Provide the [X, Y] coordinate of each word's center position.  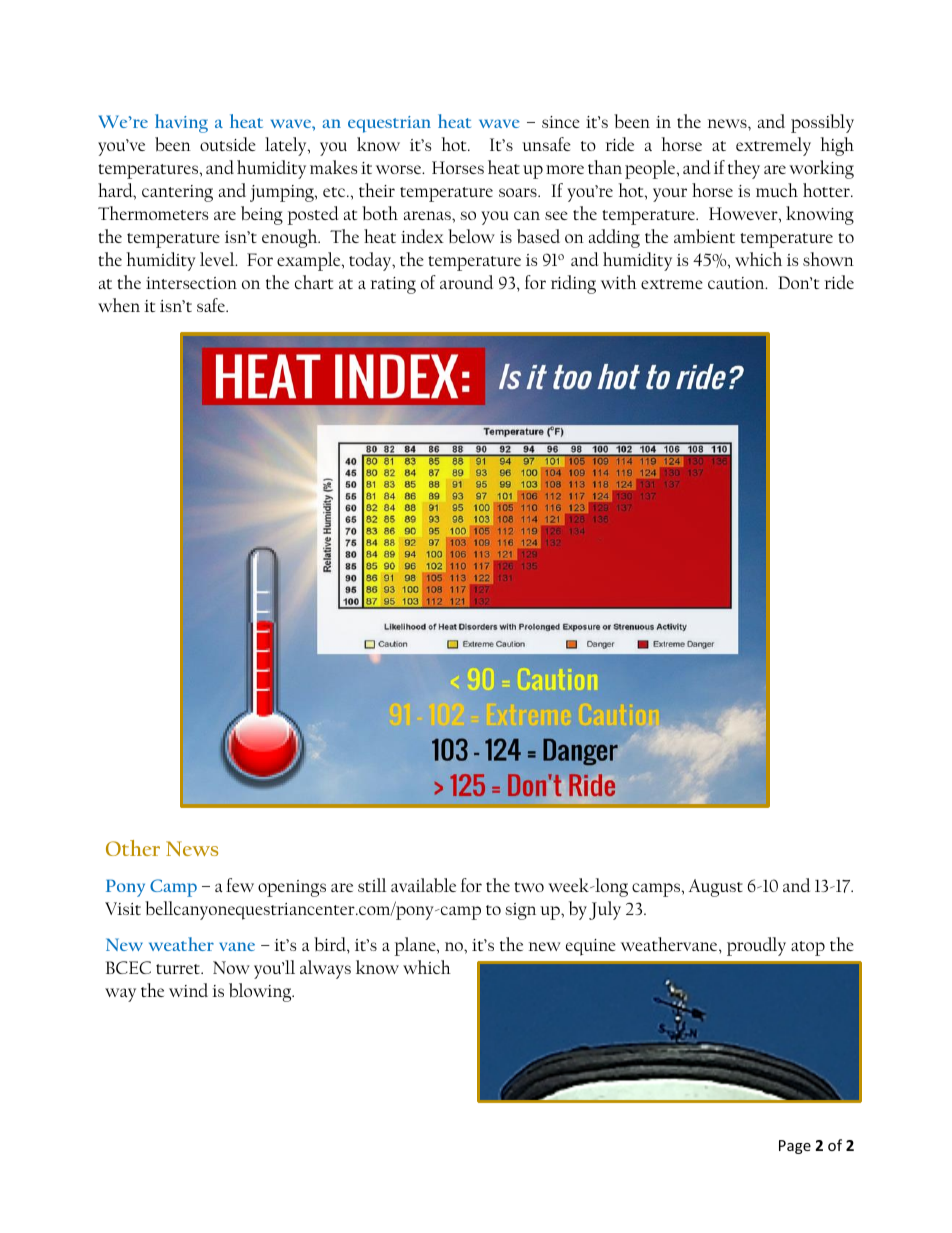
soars [519, 192]
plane [416, 946]
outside [228, 144]
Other [133, 848]
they [744, 169]
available [423, 885]
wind [188, 990]
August [716, 888]
